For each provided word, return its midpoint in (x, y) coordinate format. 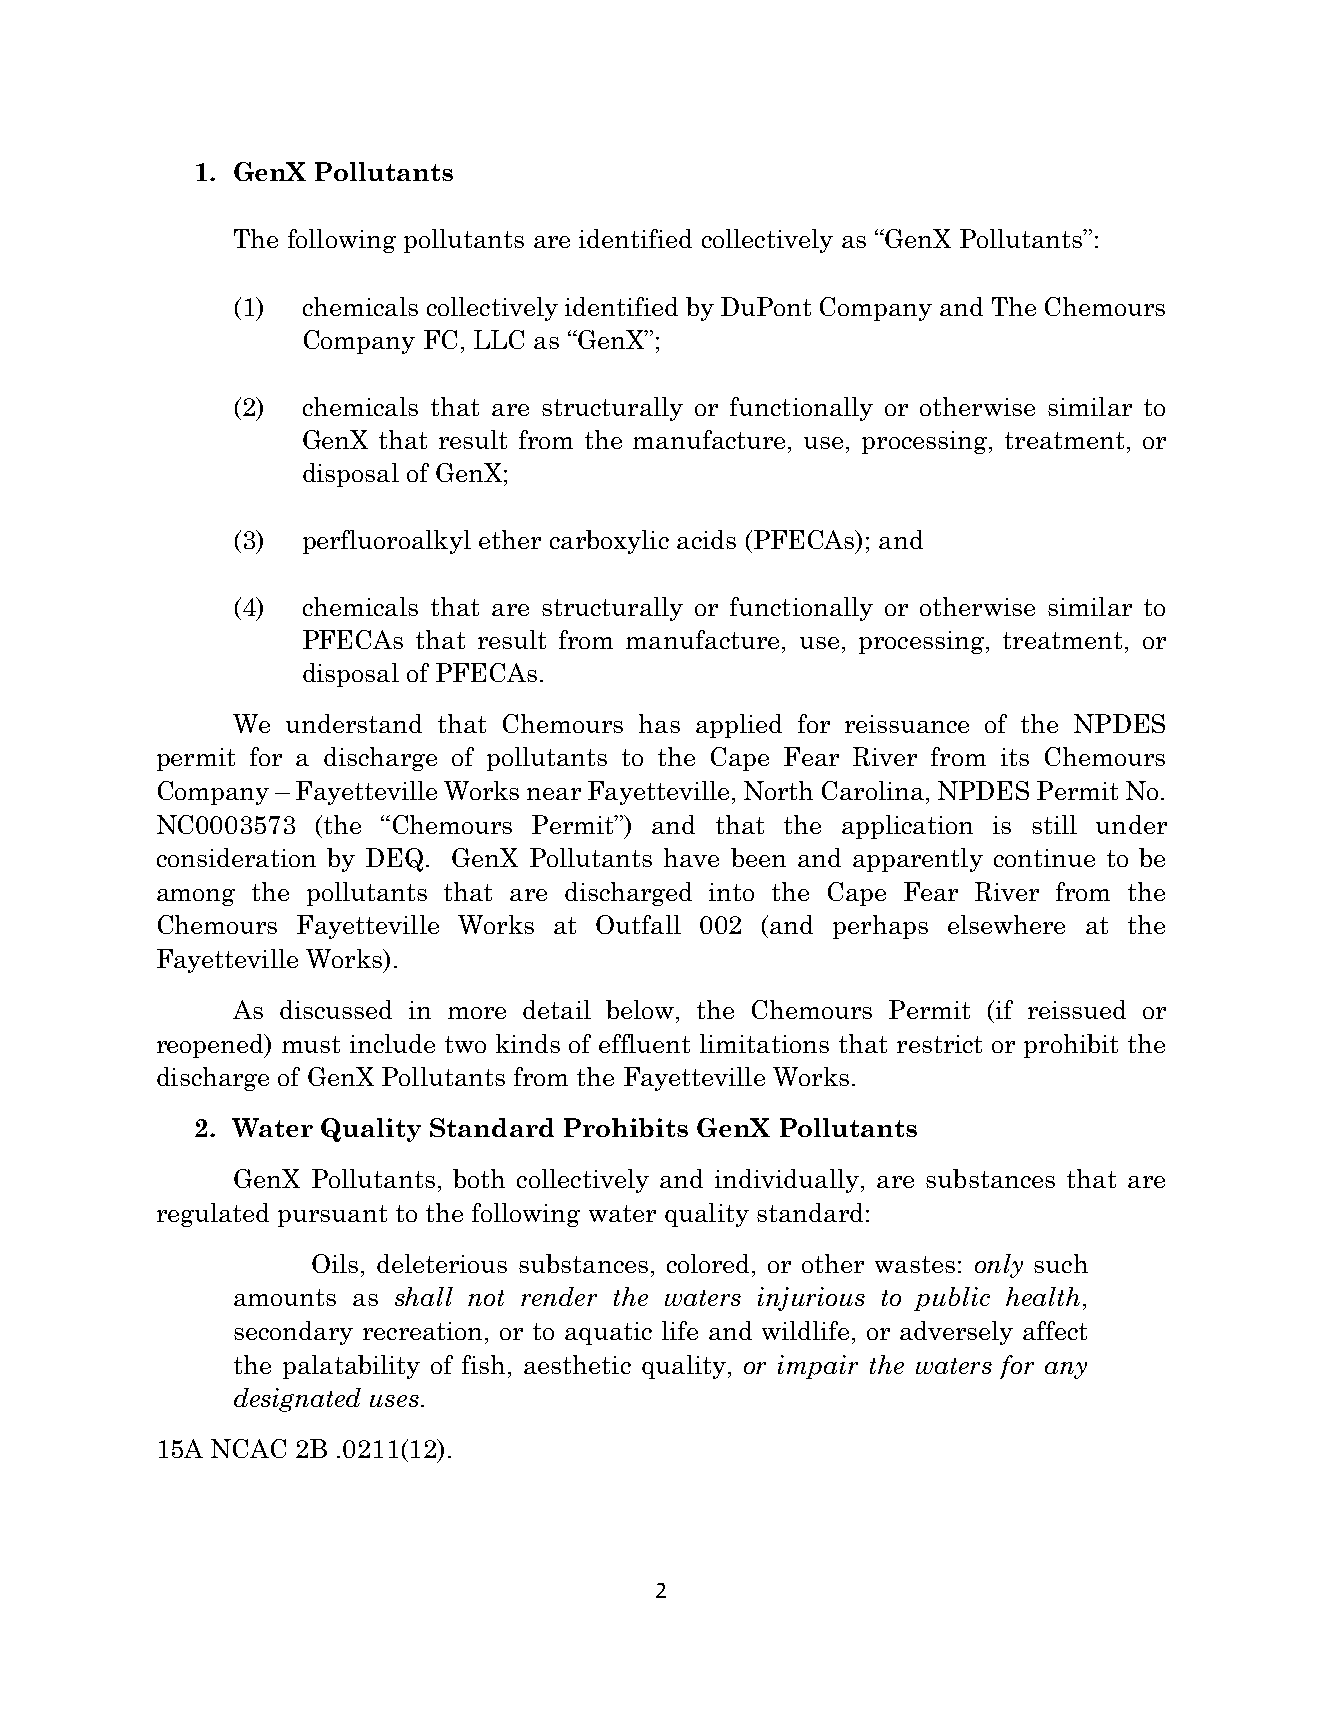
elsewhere (1006, 924)
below (641, 1009)
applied (739, 726)
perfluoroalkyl (387, 542)
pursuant (332, 1216)
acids (706, 539)
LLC (499, 339)
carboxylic (609, 542)
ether (510, 539)
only (999, 1266)
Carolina (873, 790)
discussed (336, 1009)
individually (787, 1181)
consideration (236, 857)
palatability (351, 1367)
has (659, 723)
